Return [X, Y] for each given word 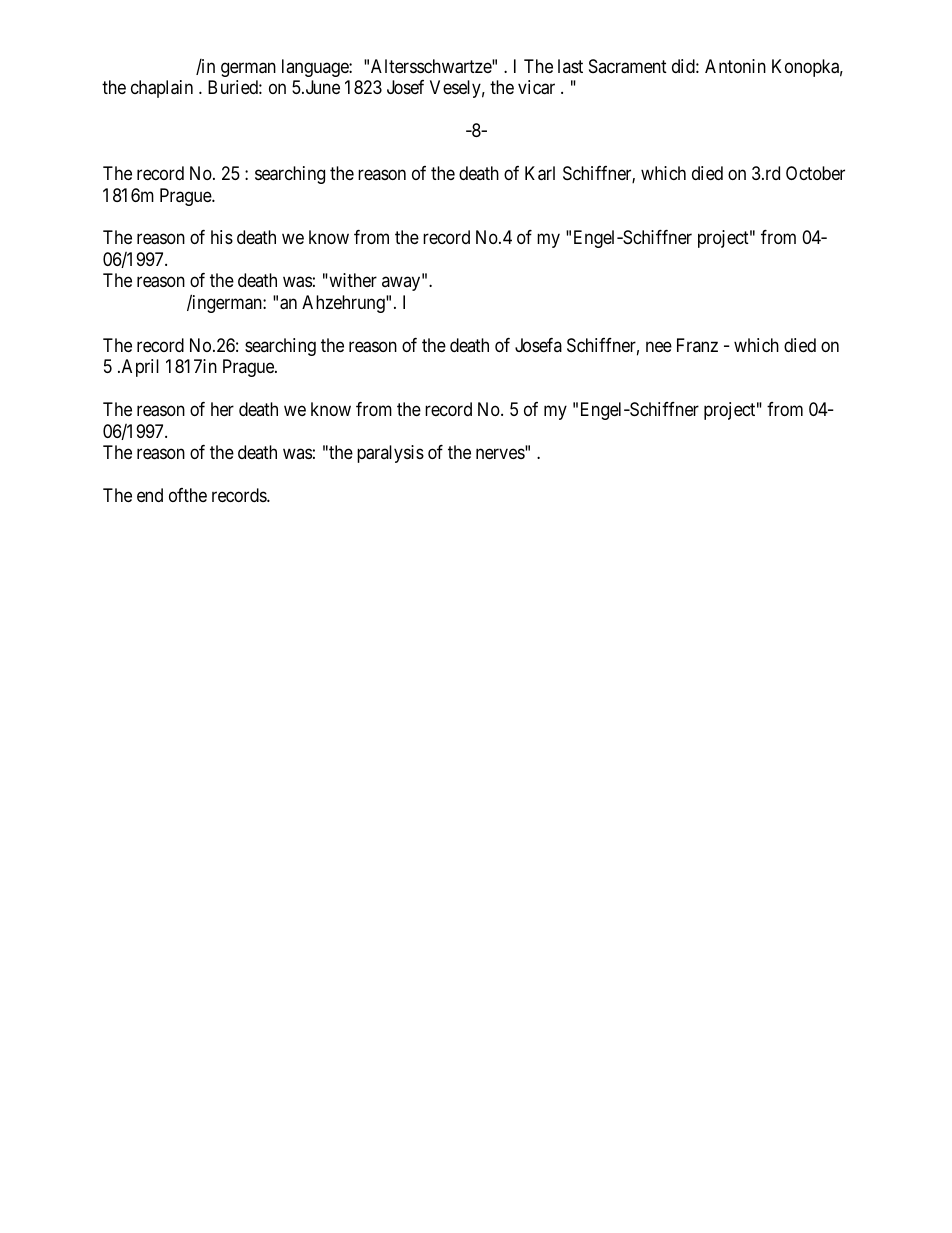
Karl [540, 173]
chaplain [162, 89]
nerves [500, 454]
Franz [697, 345]
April [139, 368]
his [222, 237]
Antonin [735, 66]
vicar [536, 87]
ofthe [188, 495]
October [815, 173]
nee [659, 346]
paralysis [390, 454]
